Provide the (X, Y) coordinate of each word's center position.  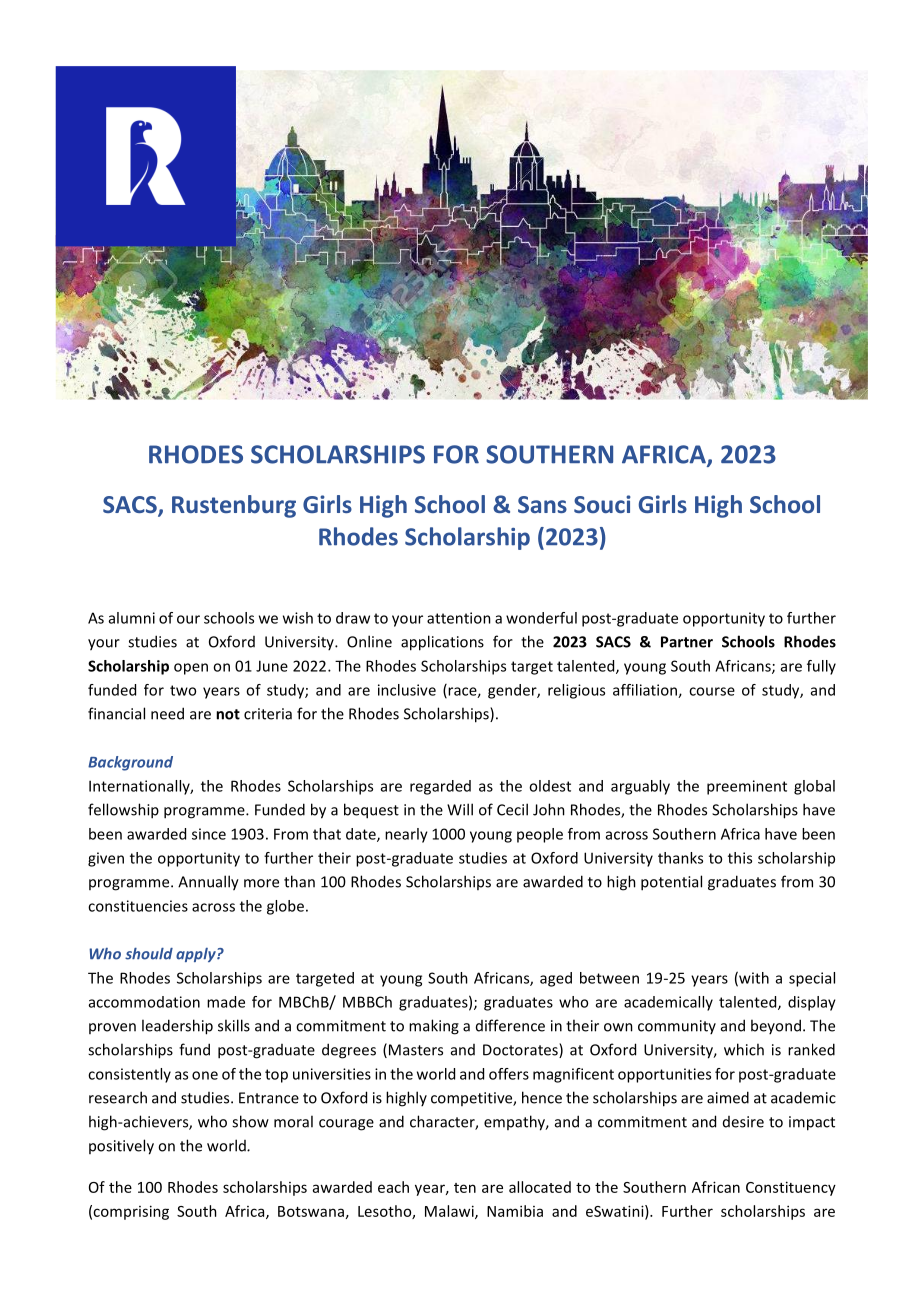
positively (121, 1147)
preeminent (747, 787)
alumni (132, 618)
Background (130, 763)
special (812, 979)
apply (197, 955)
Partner (687, 642)
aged (556, 979)
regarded (440, 787)
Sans (542, 504)
